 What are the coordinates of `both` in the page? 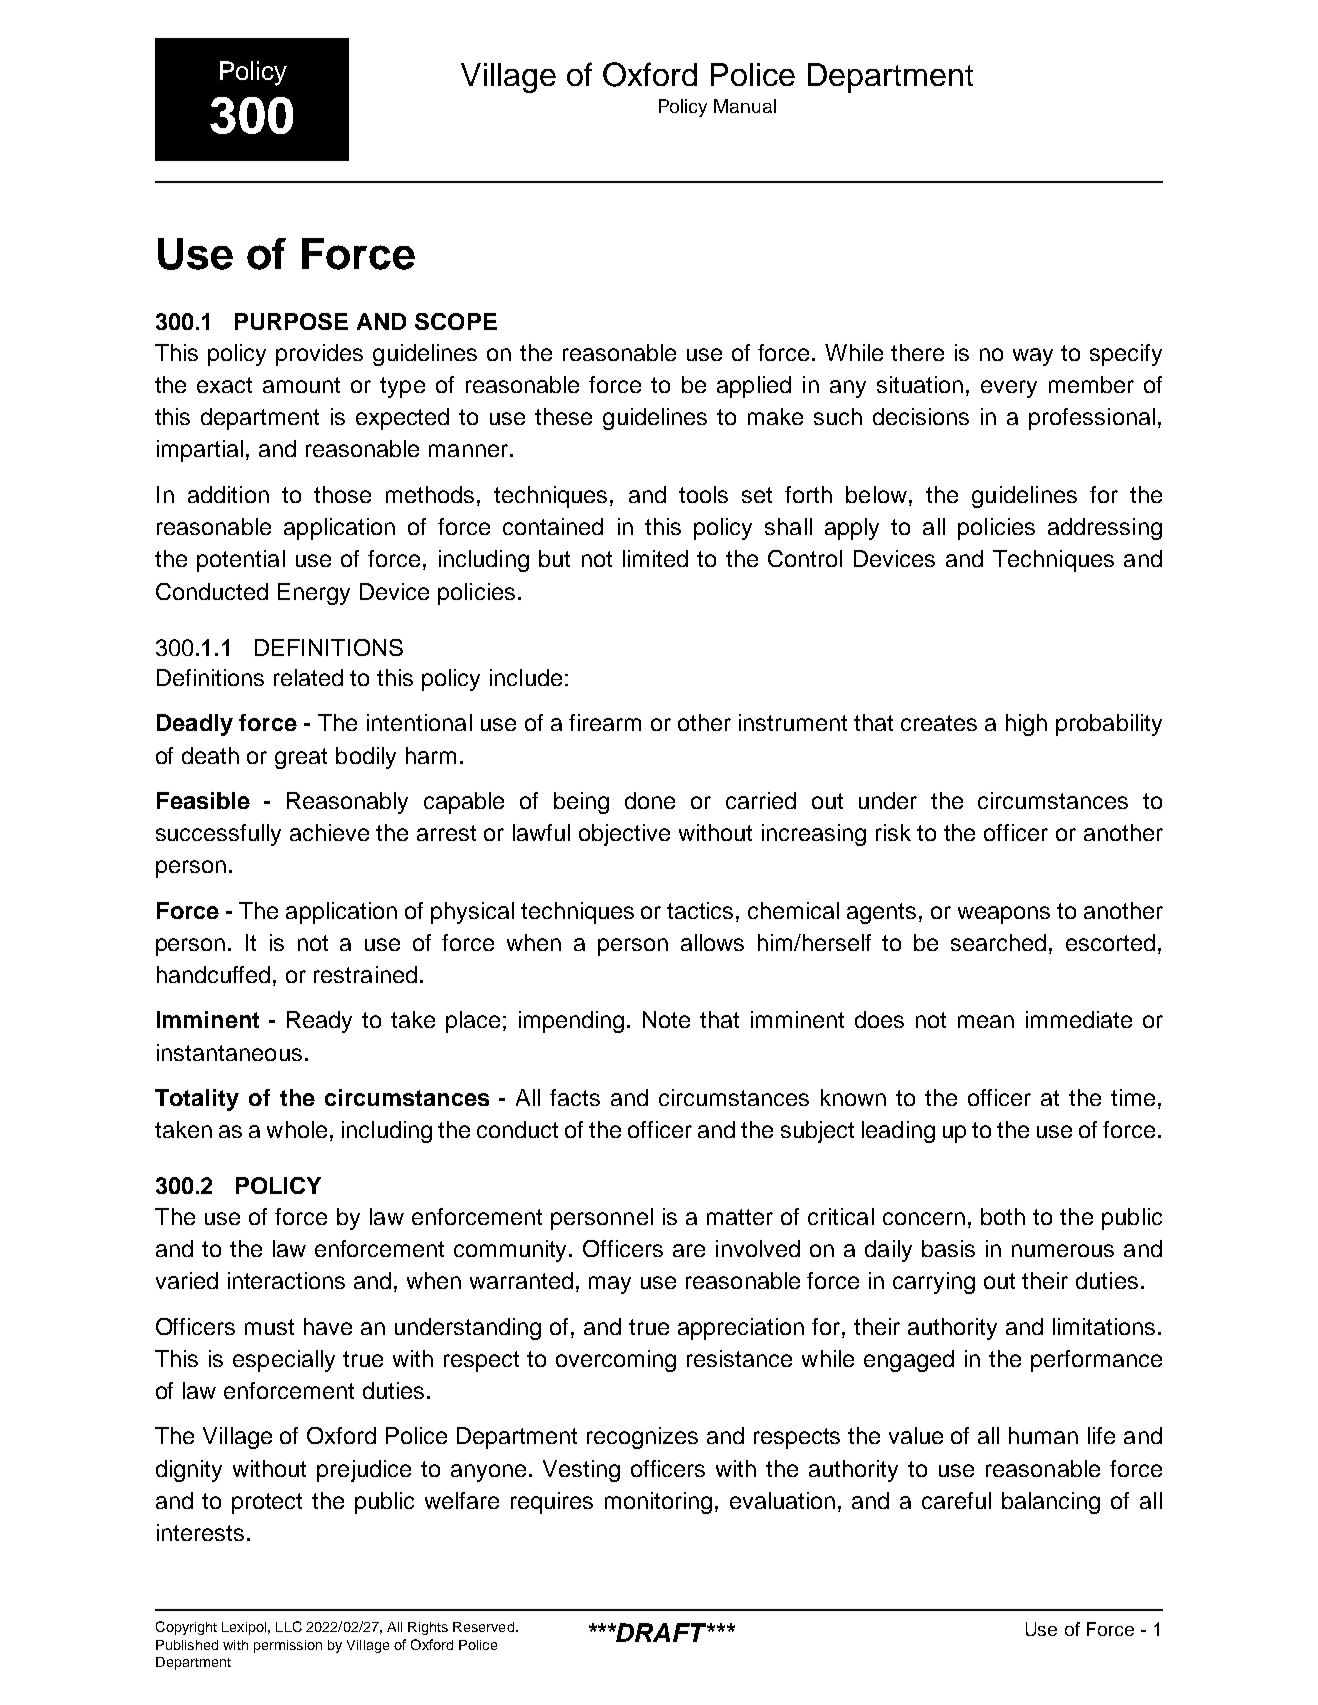 It's located at (1003, 1216).
